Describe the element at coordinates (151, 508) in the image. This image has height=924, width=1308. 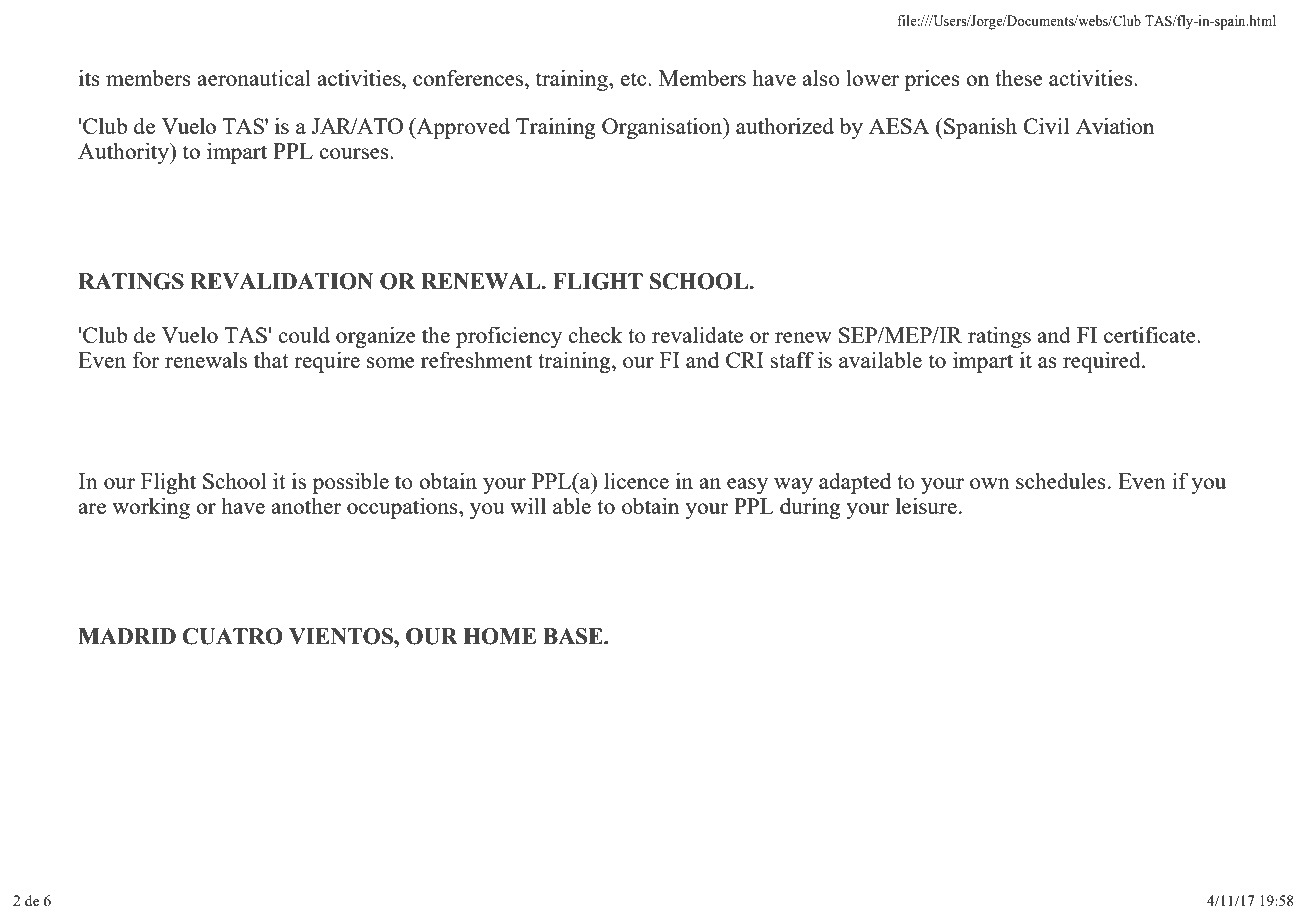
I see `working` at that location.
